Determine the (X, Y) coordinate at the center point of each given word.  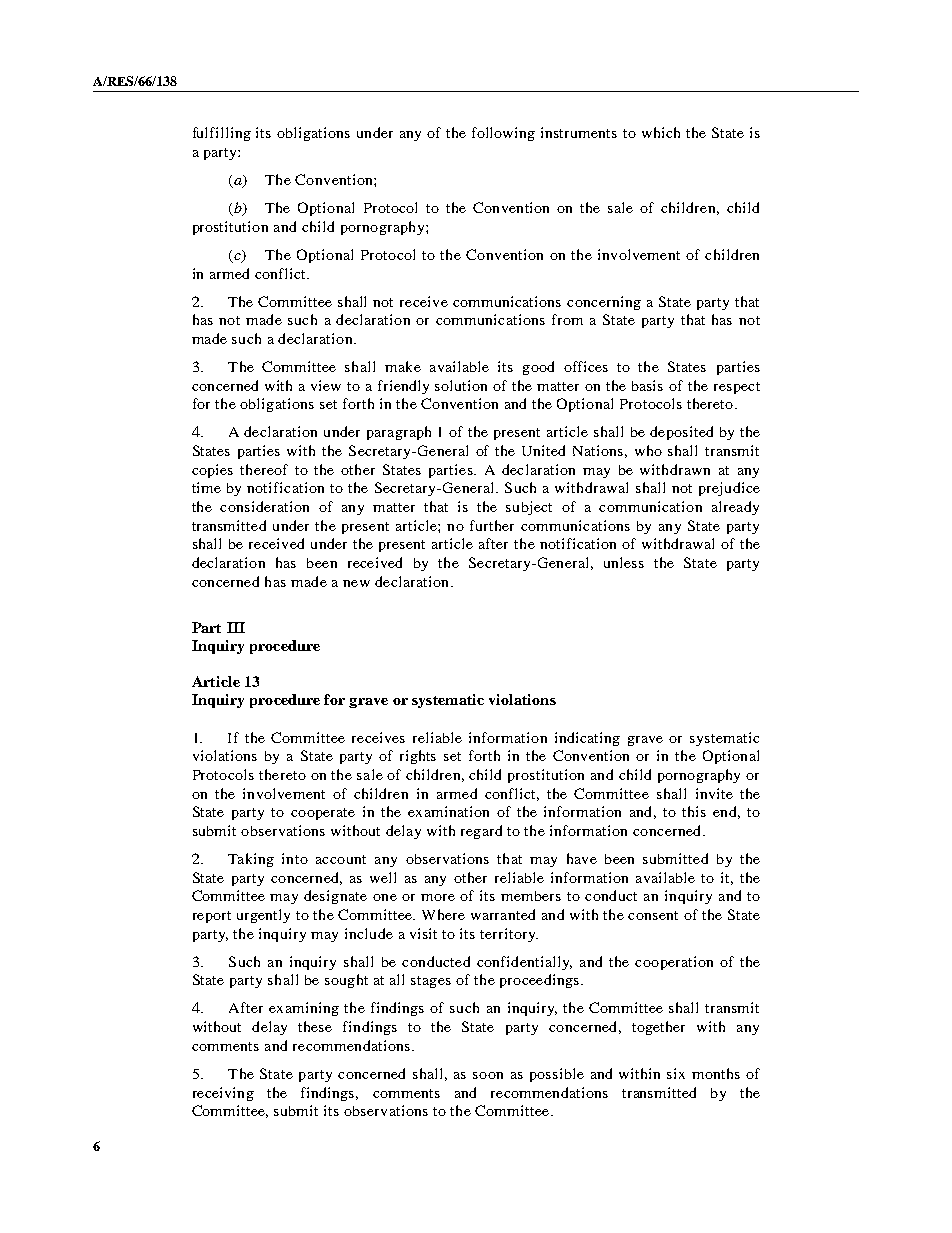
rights (418, 757)
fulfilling (222, 134)
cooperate (323, 814)
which (661, 132)
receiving (223, 1094)
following (503, 134)
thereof (264, 469)
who (648, 450)
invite (714, 793)
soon (488, 1075)
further (492, 525)
